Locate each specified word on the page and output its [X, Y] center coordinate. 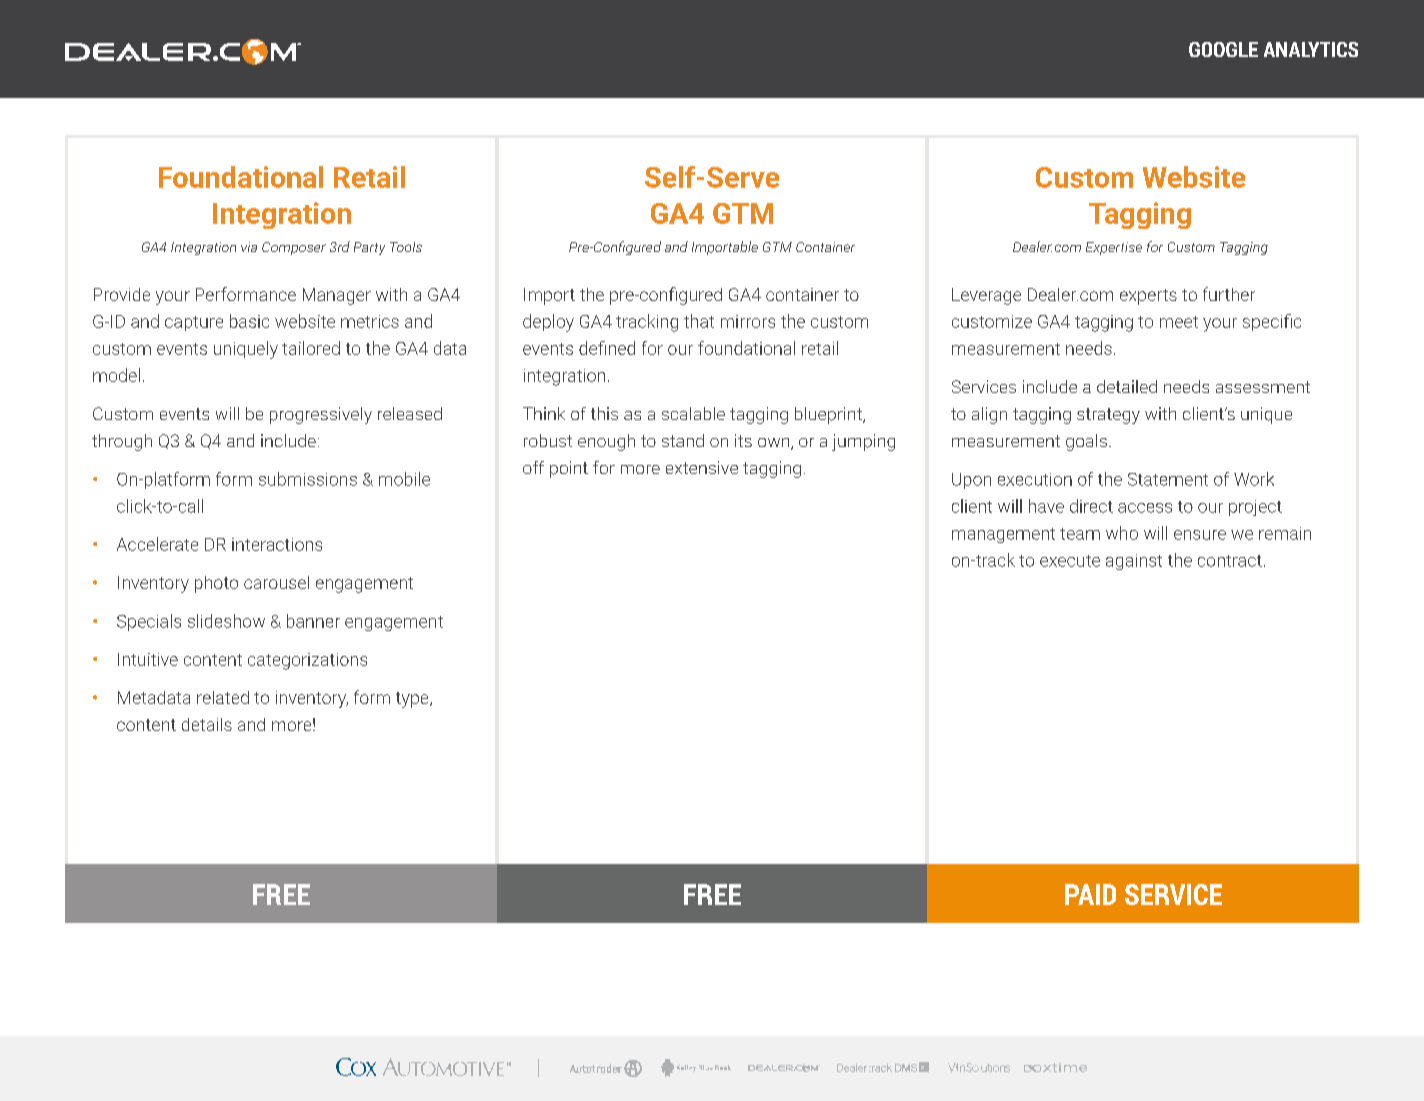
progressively [321, 415]
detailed [1127, 386]
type [413, 700]
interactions [277, 544]
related [223, 697]
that [699, 321]
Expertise [1114, 248]
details [207, 724]
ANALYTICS [1311, 49]
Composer [294, 248]
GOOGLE [1223, 49]
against [1134, 562]
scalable [693, 413]
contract [1230, 561]
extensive [702, 467]
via [249, 247]
